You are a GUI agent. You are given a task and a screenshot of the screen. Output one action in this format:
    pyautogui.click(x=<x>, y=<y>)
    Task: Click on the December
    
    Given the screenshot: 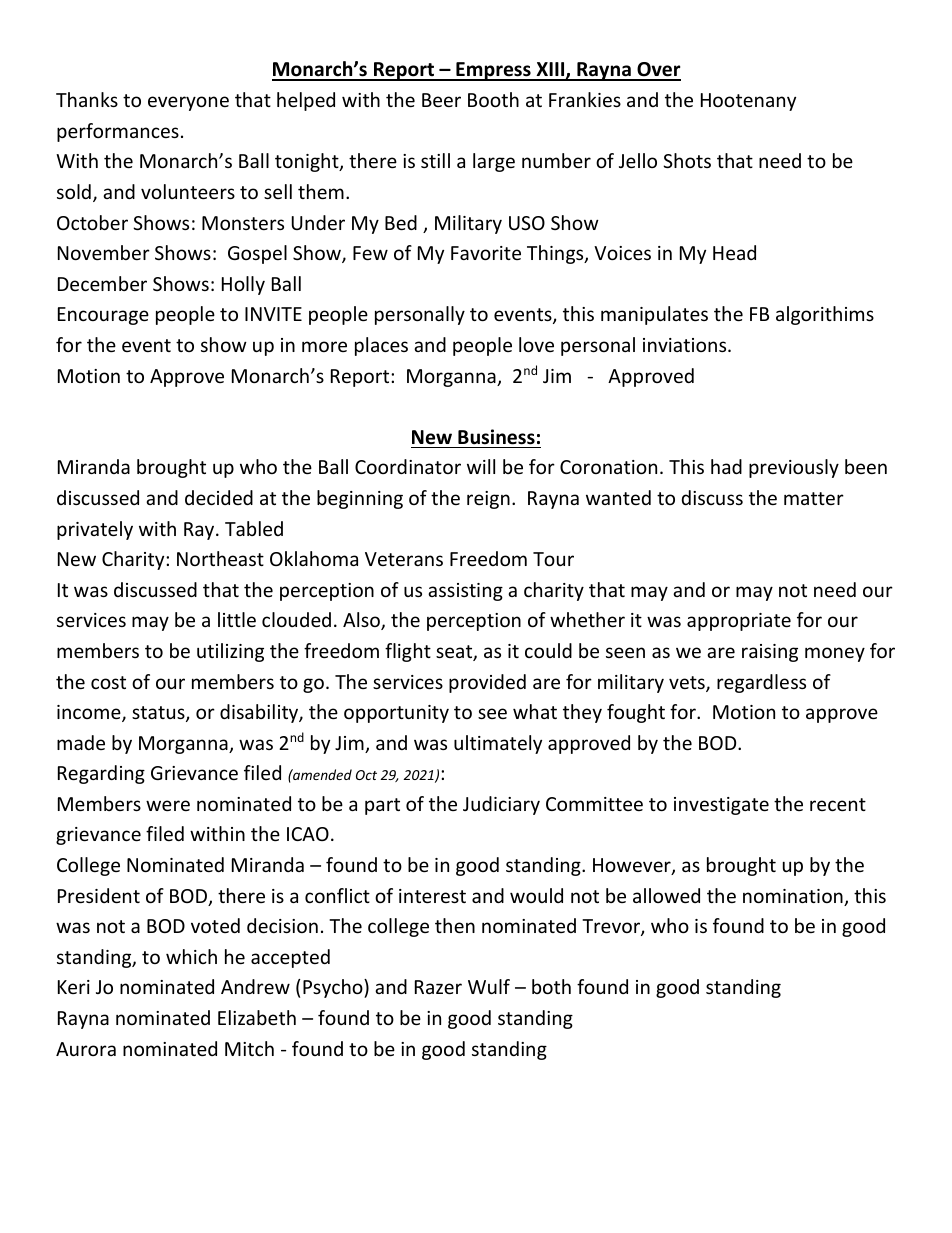 What is the action you would take?
    pyautogui.click(x=102, y=283)
